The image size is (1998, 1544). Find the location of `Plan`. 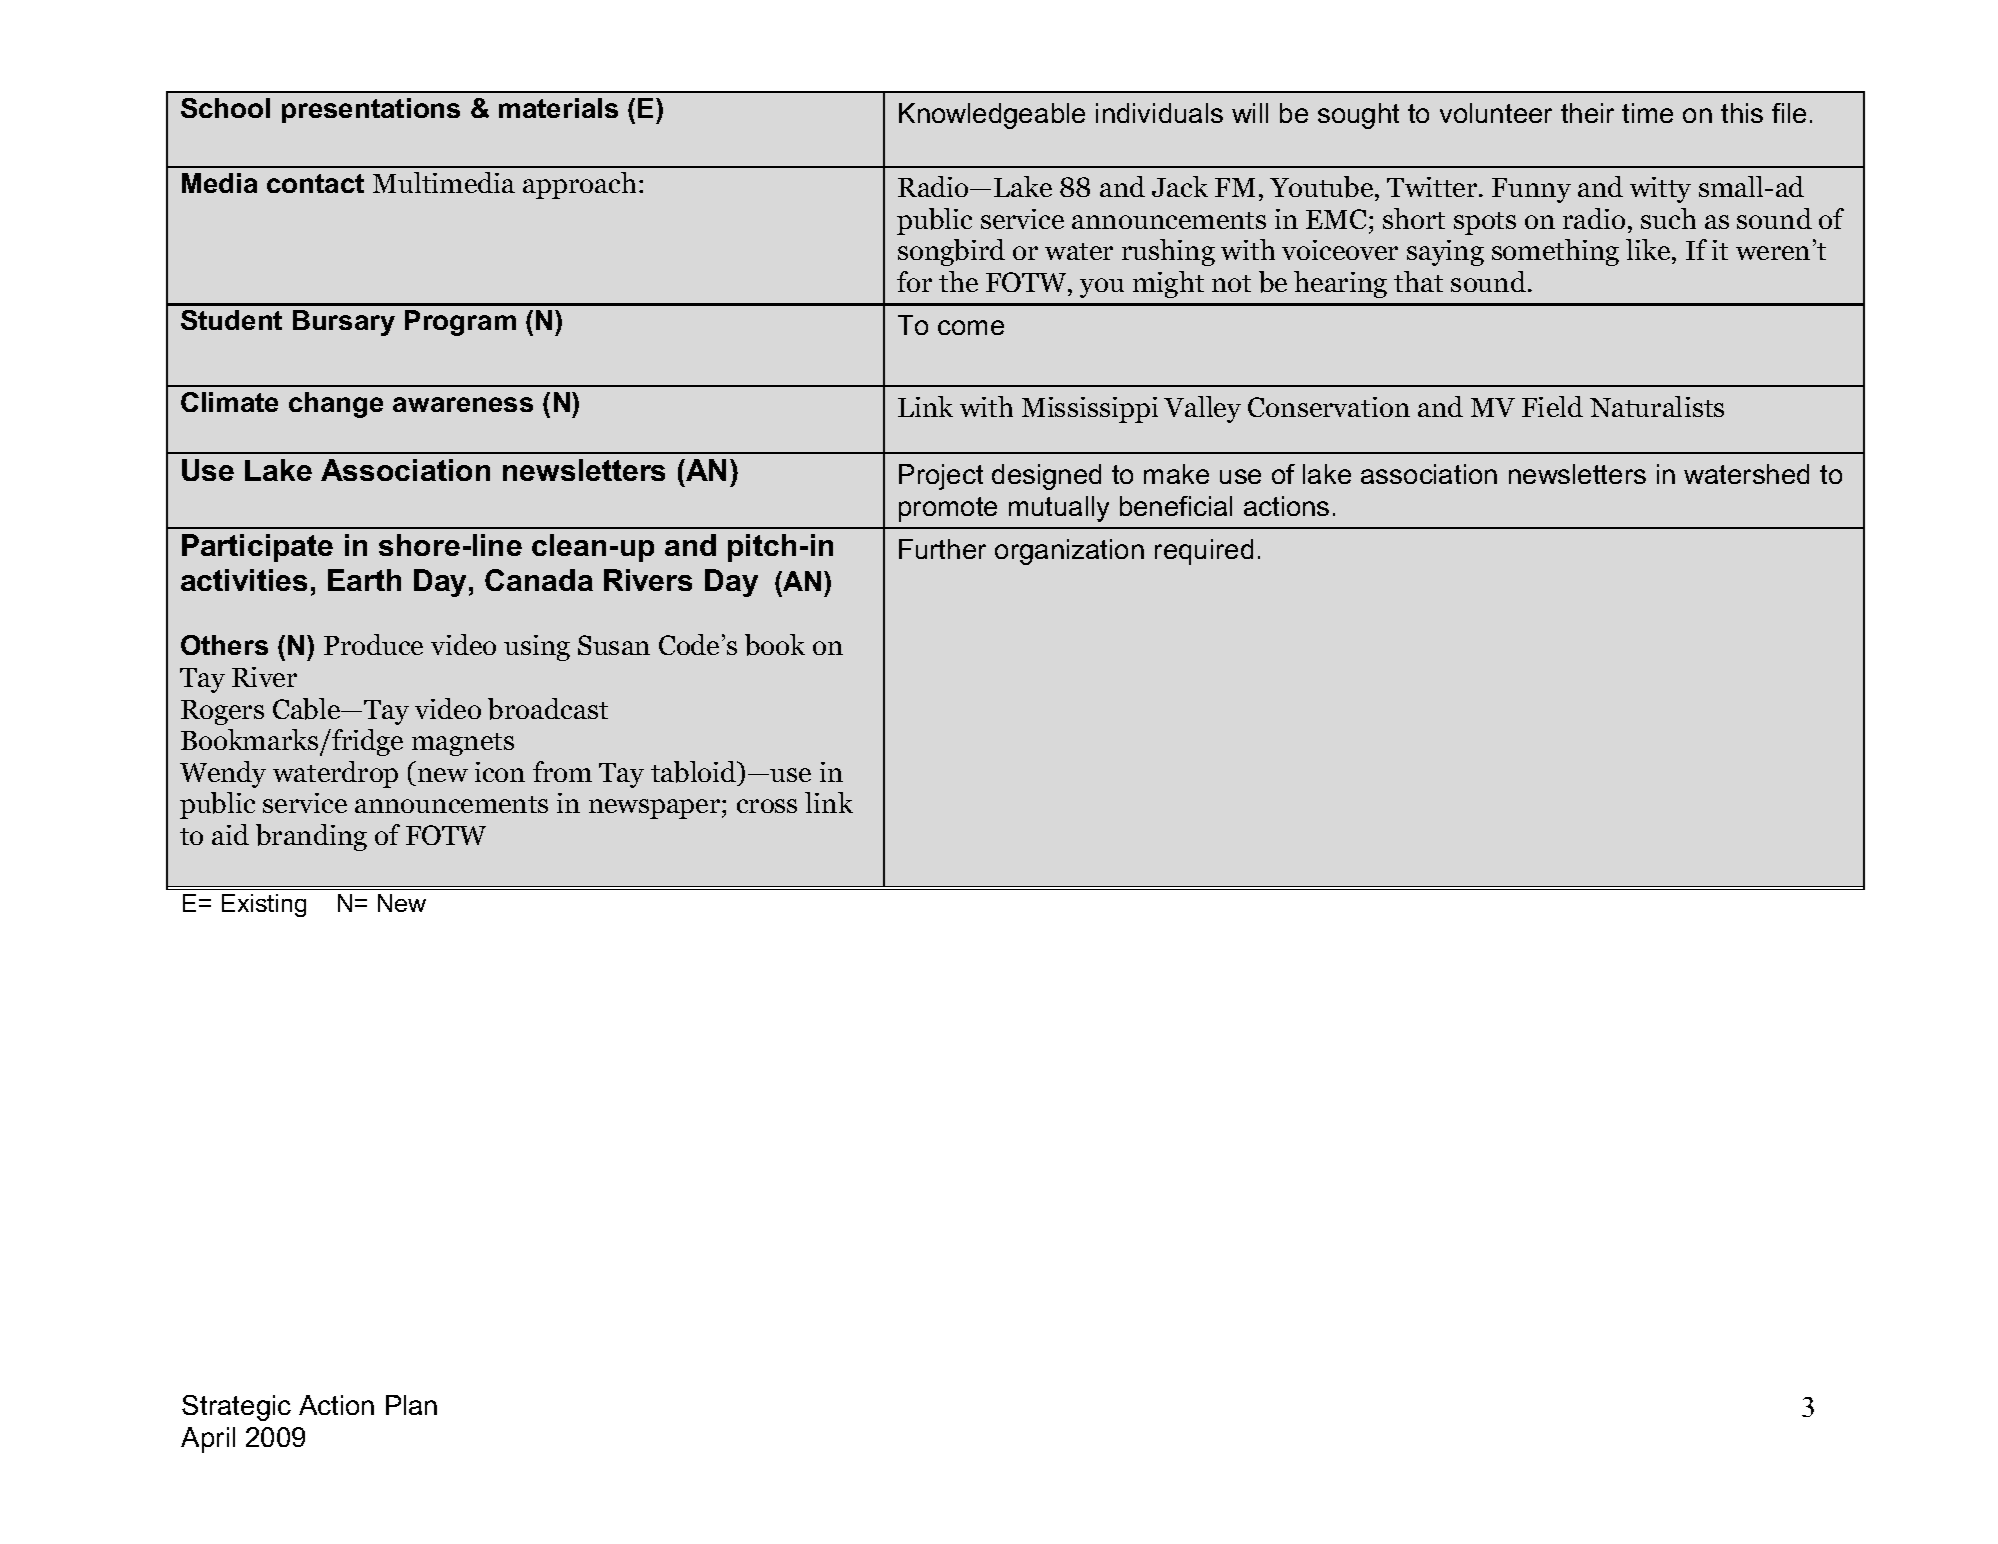

Plan is located at coordinates (411, 1405).
